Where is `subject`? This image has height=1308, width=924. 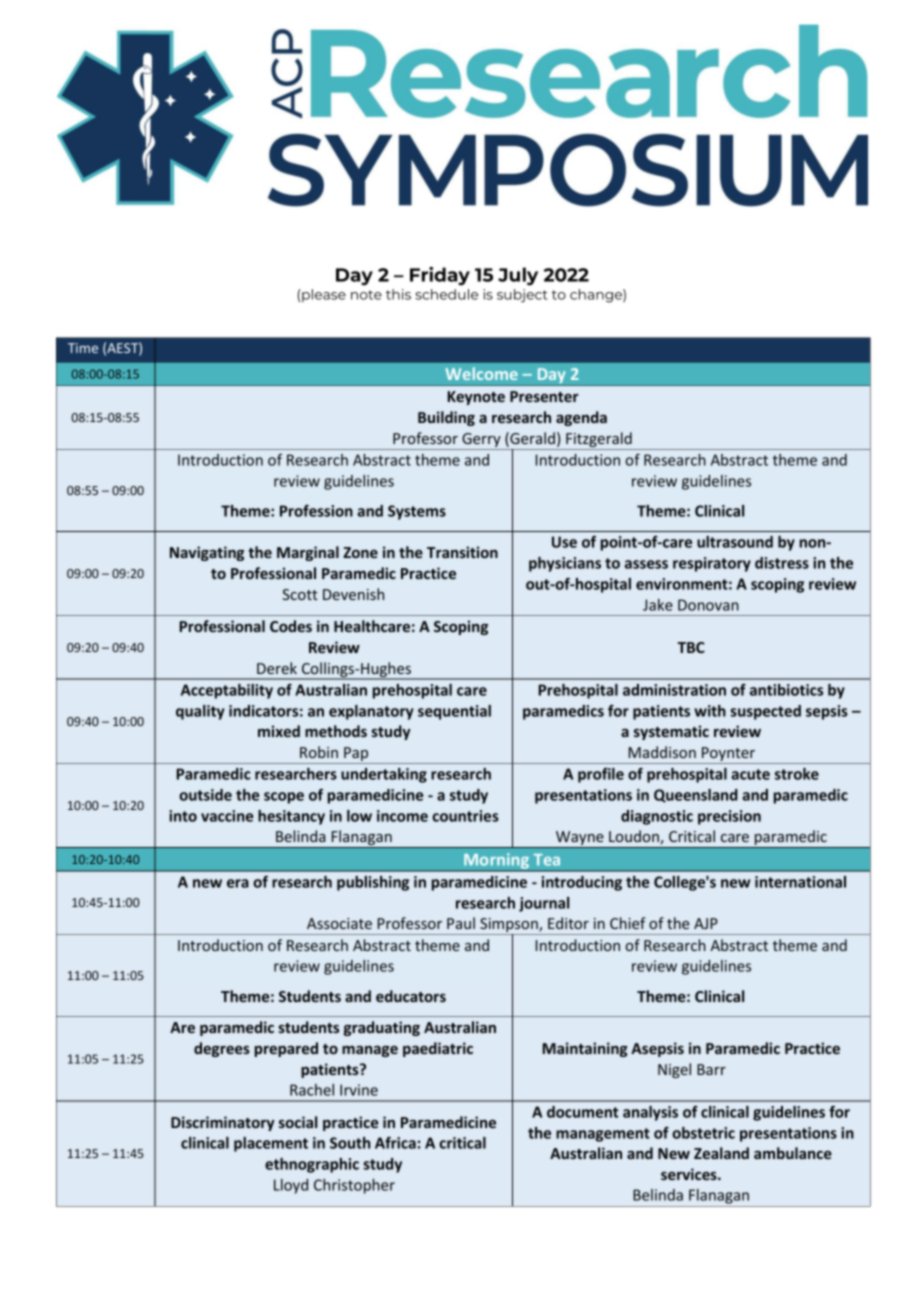 subject is located at coordinates (522, 296).
